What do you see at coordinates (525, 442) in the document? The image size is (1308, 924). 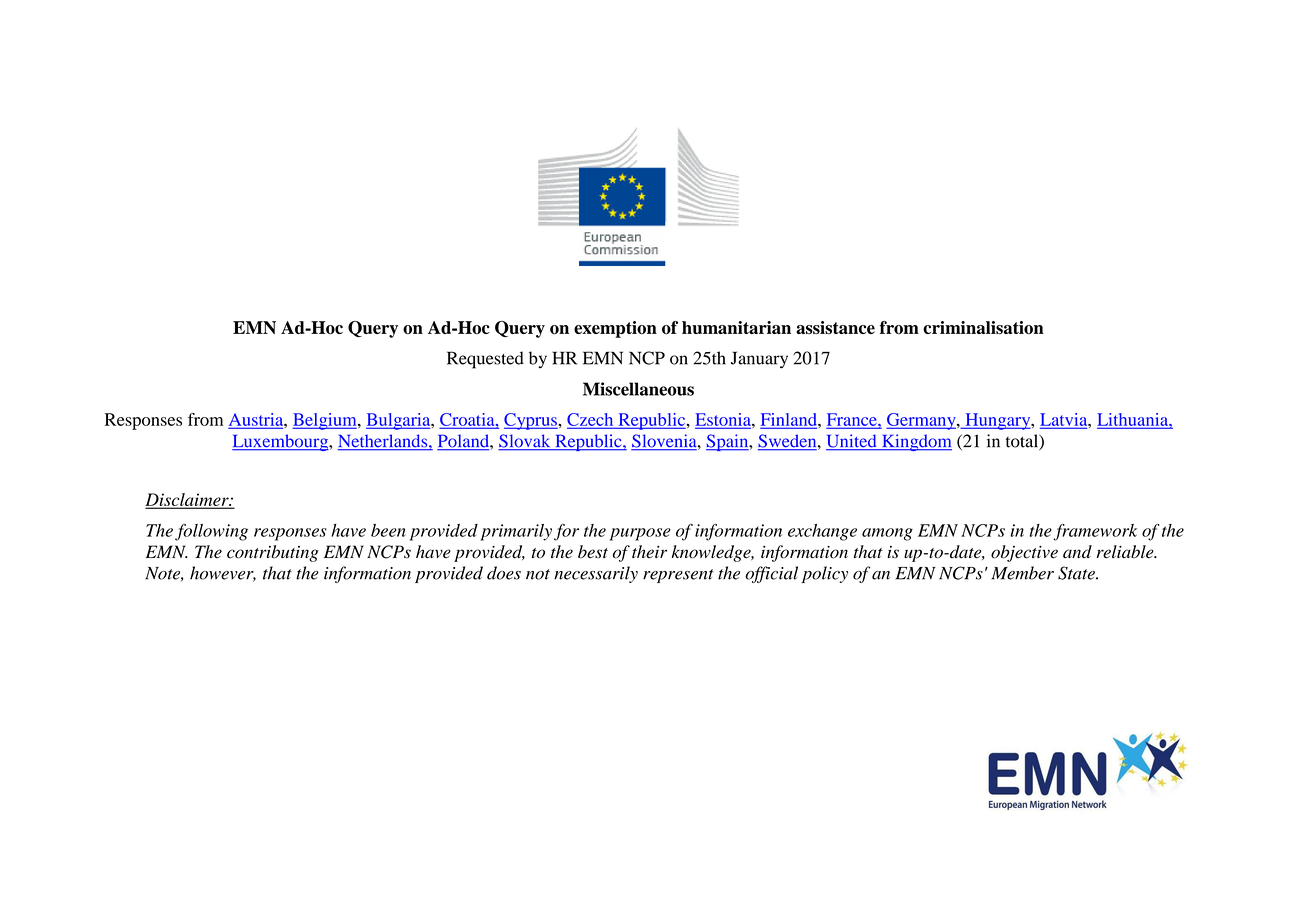 I see `Slovak` at bounding box center [525, 442].
